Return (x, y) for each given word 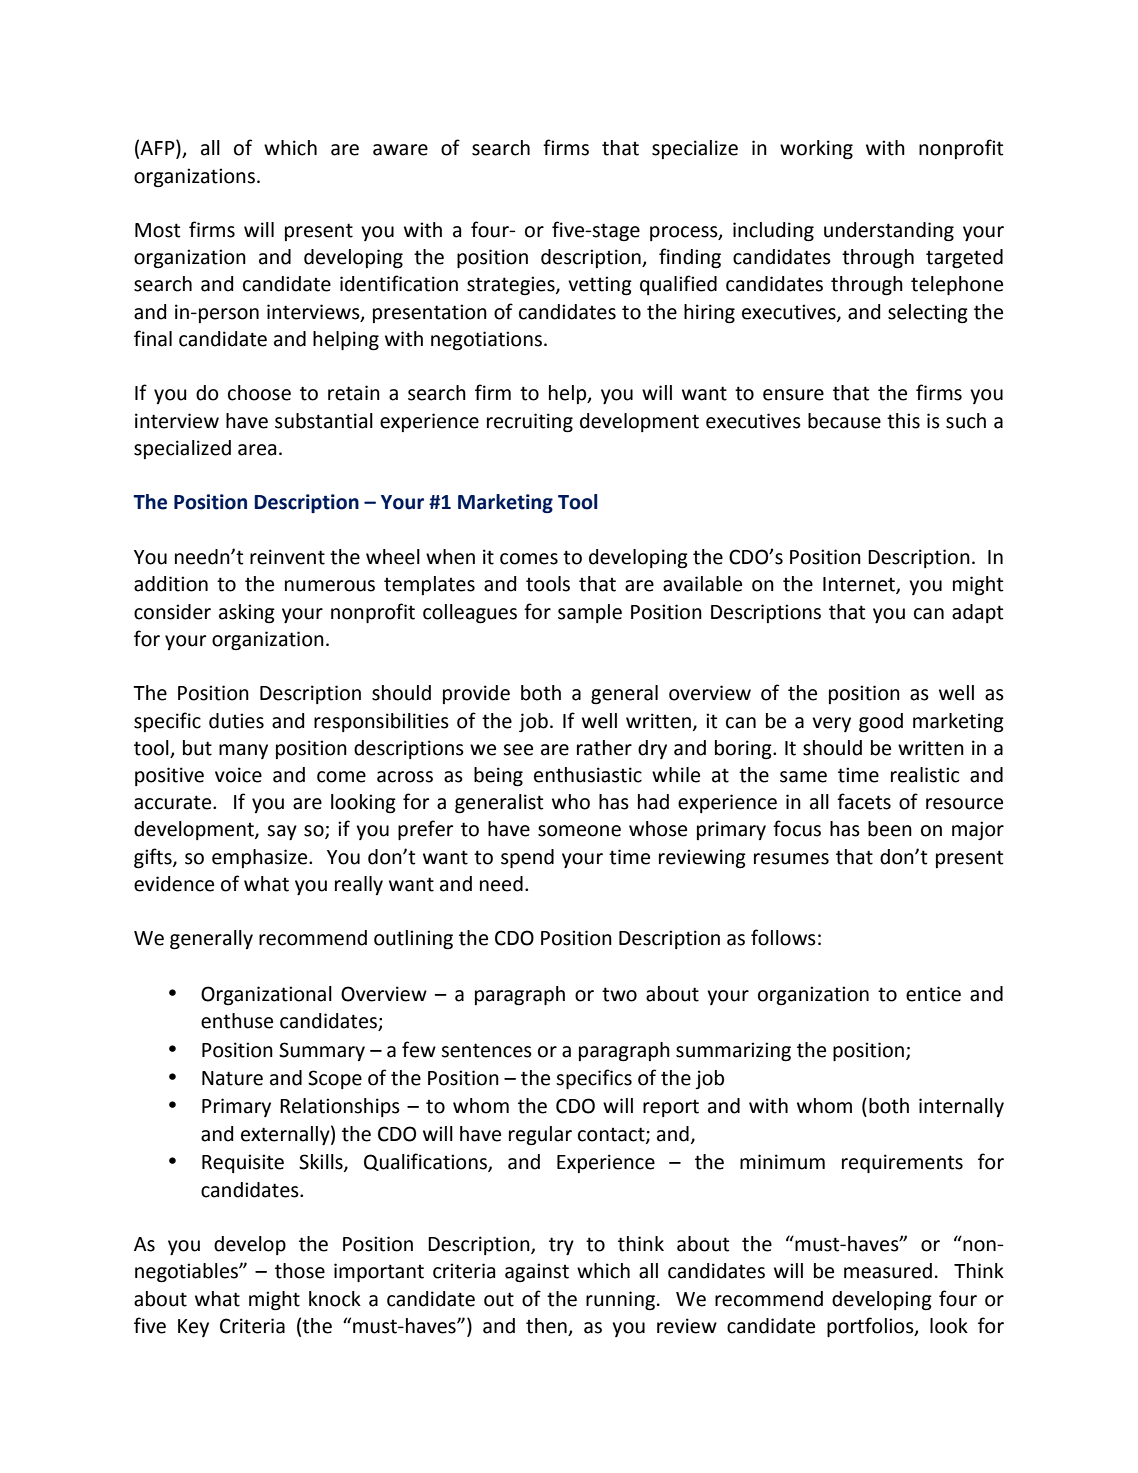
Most (157, 230)
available (702, 584)
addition (171, 584)
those (300, 1271)
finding (690, 258)
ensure (793, 395)
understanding (889, 232)
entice (933, 994)
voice (238, 775)
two (619, 994)
